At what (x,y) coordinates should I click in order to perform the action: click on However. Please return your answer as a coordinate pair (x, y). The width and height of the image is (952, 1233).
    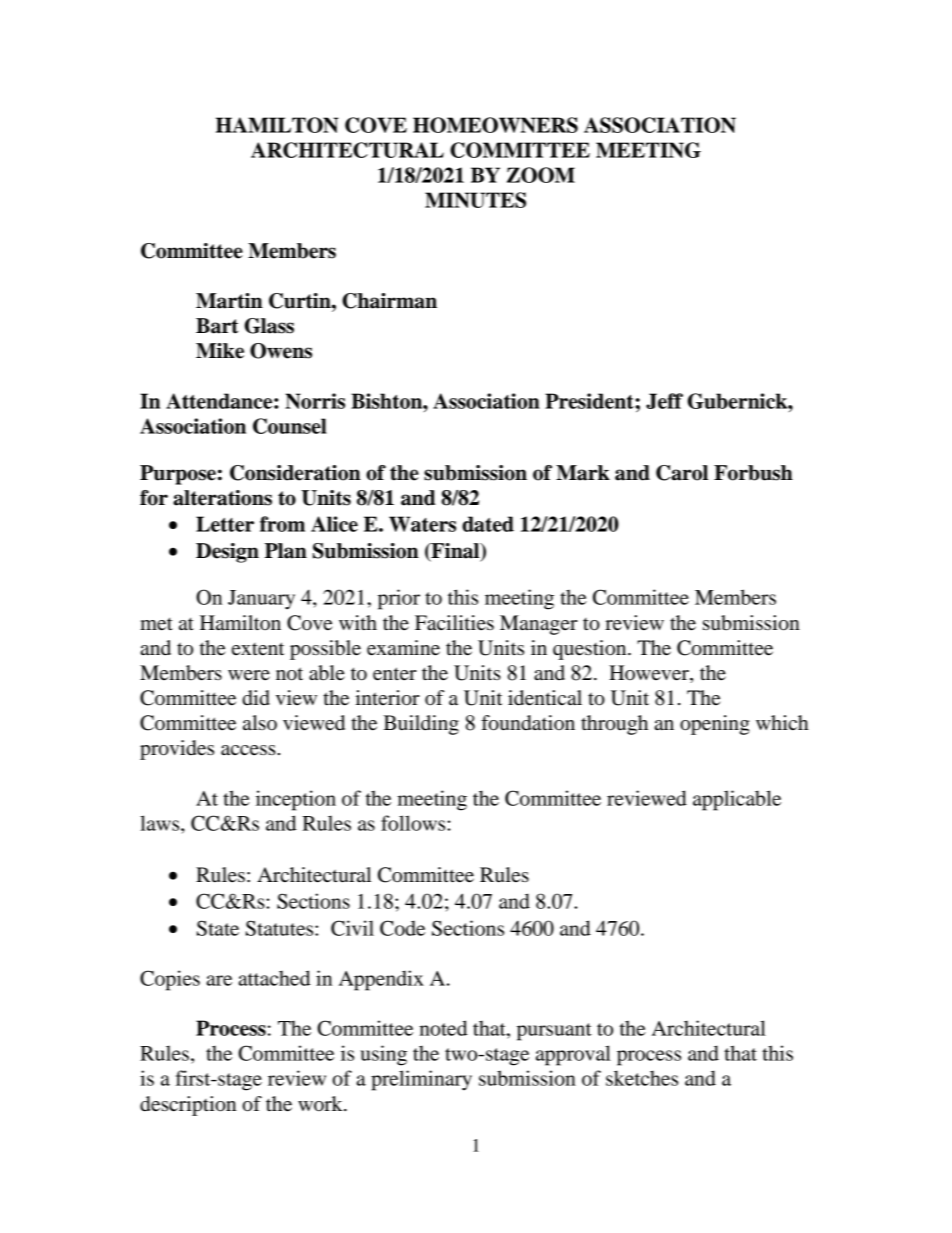
    Looking at the image, I should click on (650, 674).
